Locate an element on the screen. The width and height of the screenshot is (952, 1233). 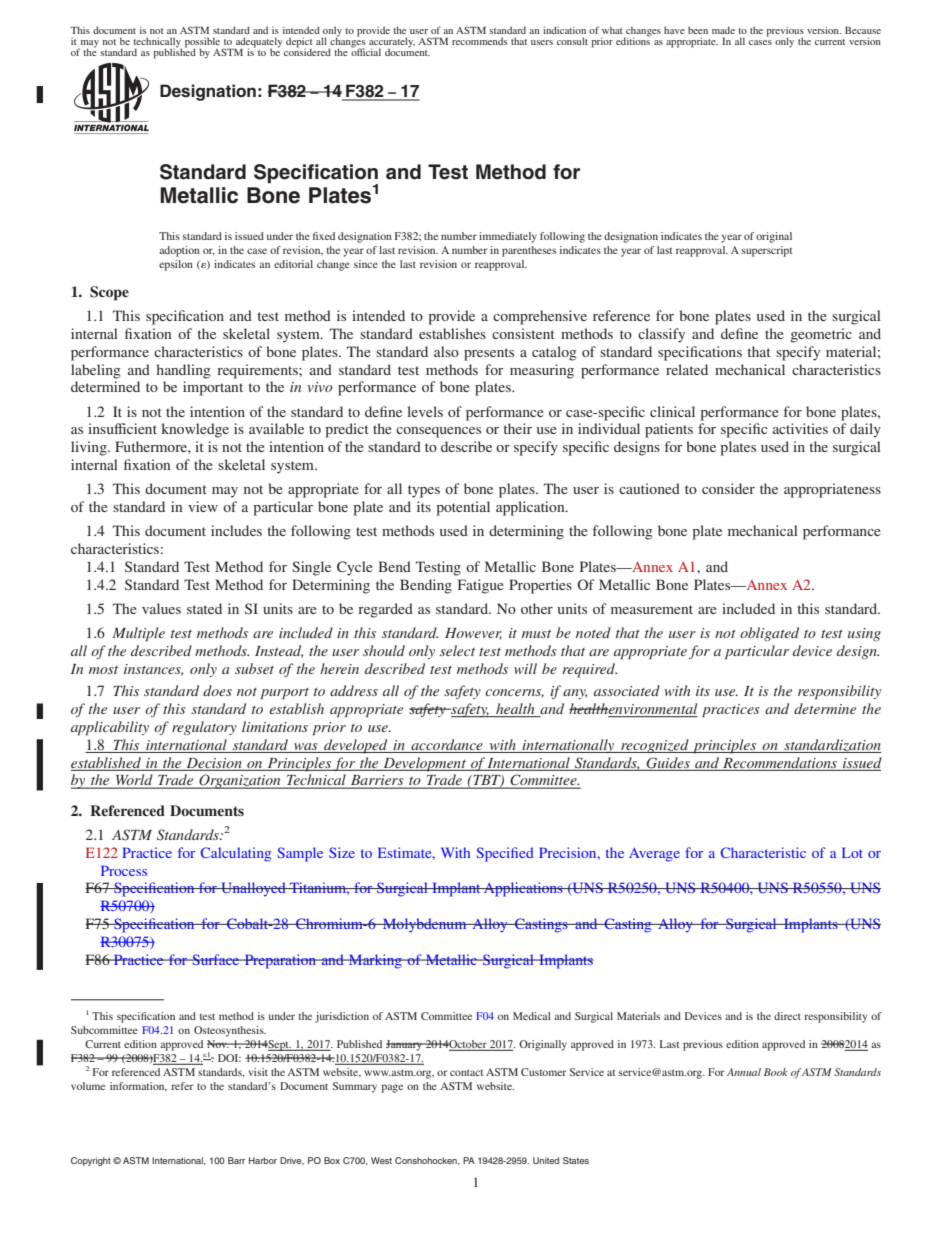
Molybdenum is located at coordinates (425, 925).
